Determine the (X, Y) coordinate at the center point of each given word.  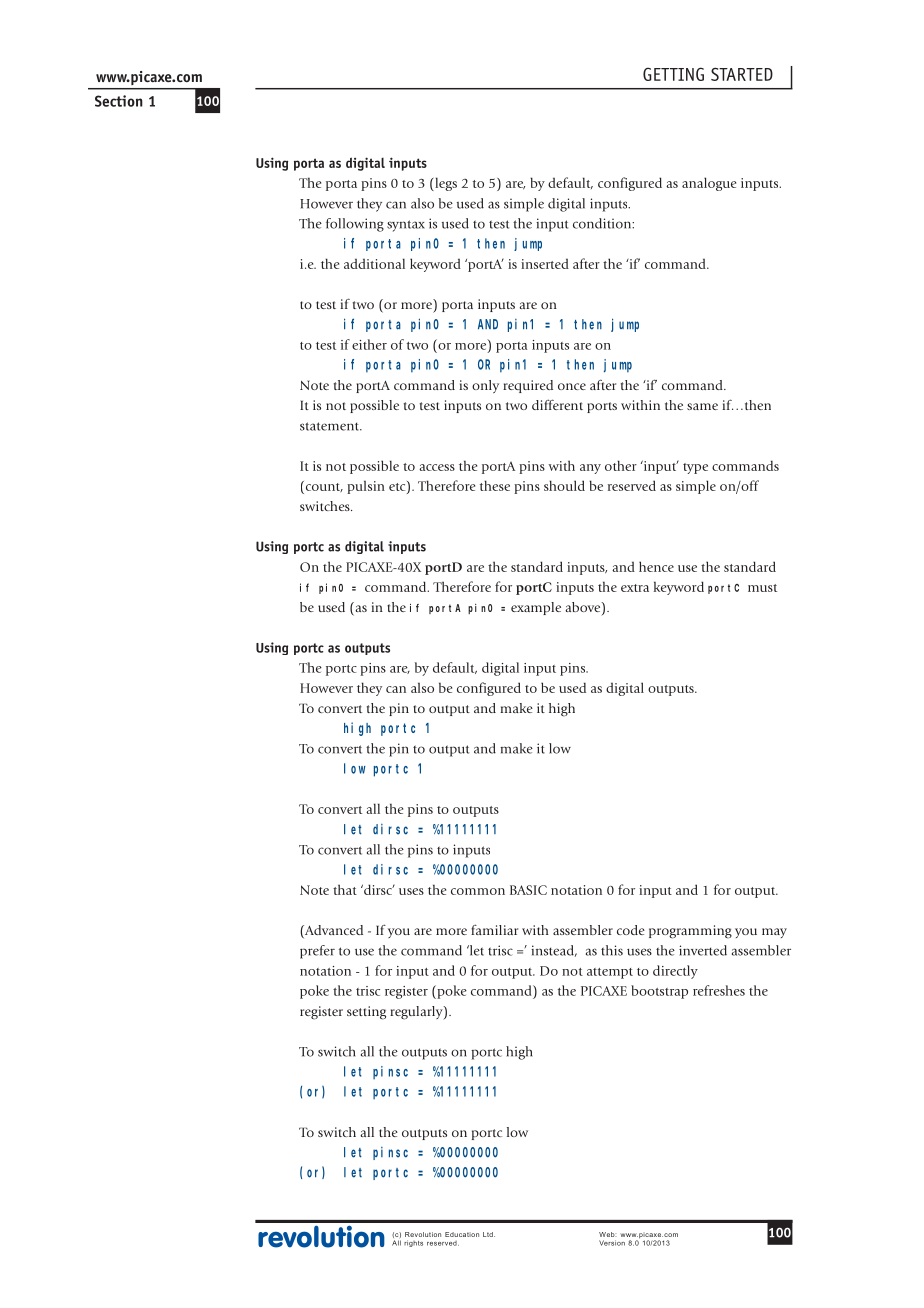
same (702, 406)
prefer (317, 952)
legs (445, 184)
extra (635, 588)
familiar (494, 929)
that (345, 889)
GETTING (673, 74)
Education (462, 1234)
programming (690, 932)
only (485, 386)
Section (119, 101)
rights (413, 1243)
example (536, 608)
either (369, 344)
